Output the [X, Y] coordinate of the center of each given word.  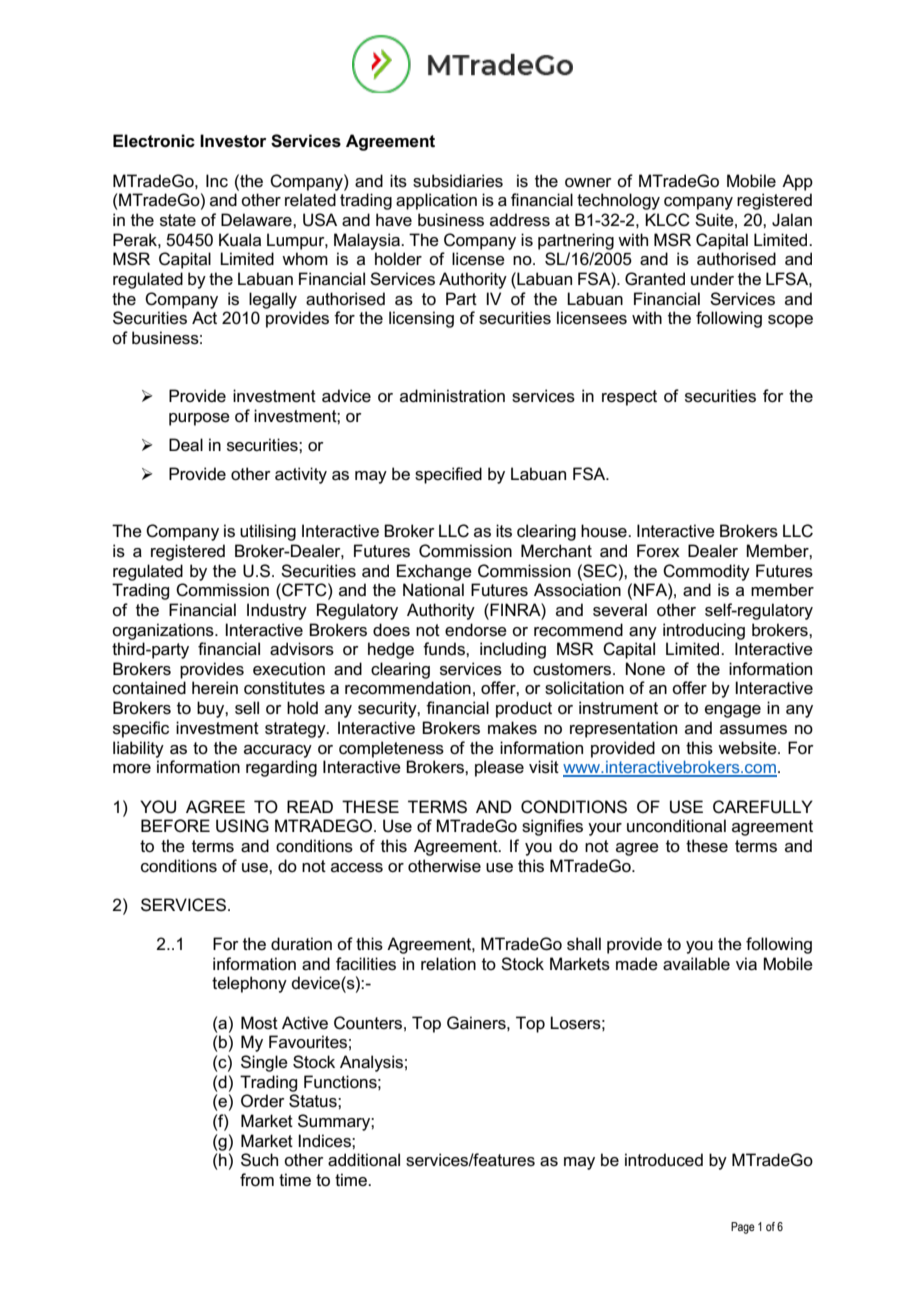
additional [364, 1160]
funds [445, 649]
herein [215, 688]
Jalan [792, 220]
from [257, 1179]
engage [733, 711]
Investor [233, 141]
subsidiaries [458, 181]
